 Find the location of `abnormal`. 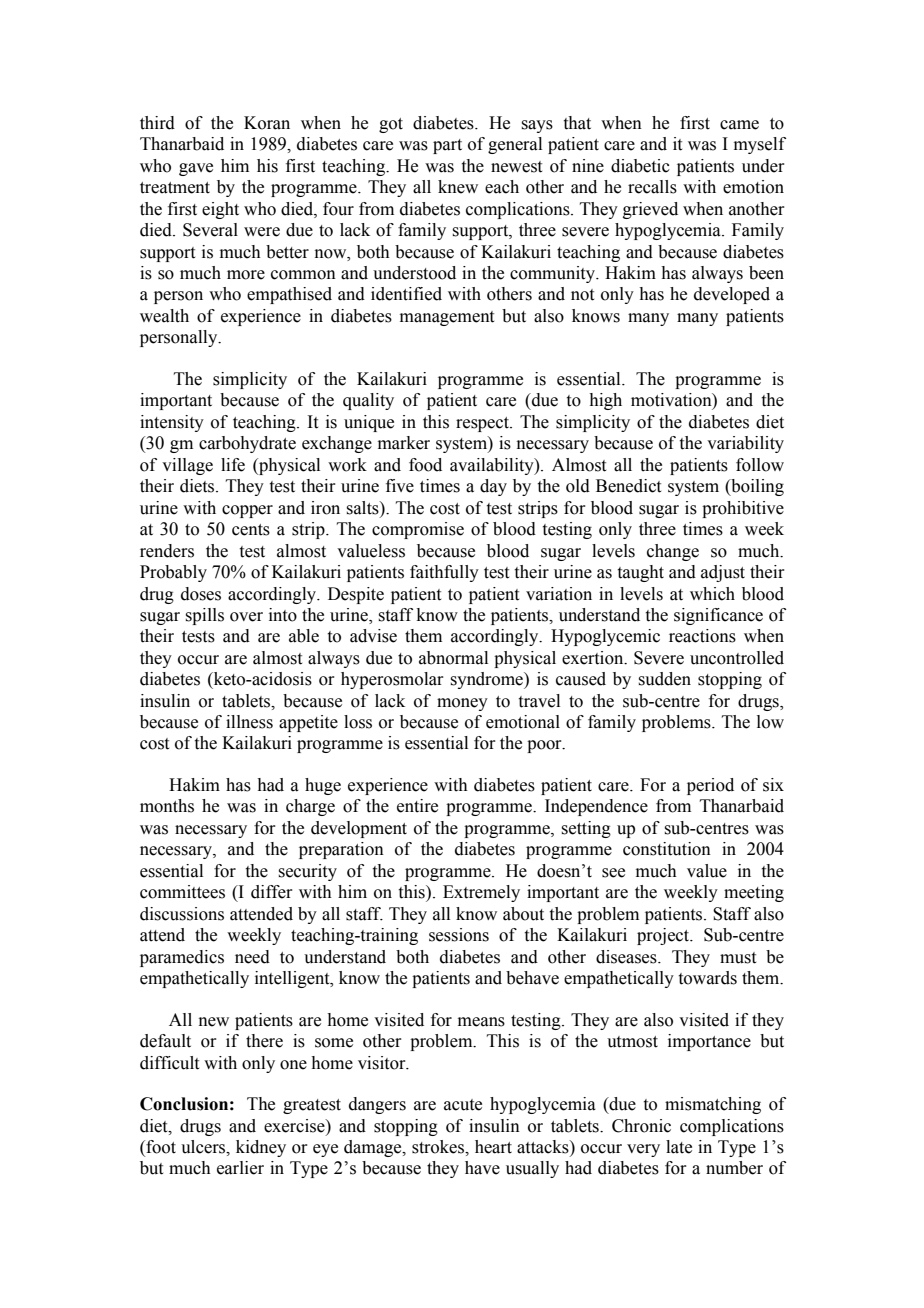

abnormal is located at coordinates (453, 658).
